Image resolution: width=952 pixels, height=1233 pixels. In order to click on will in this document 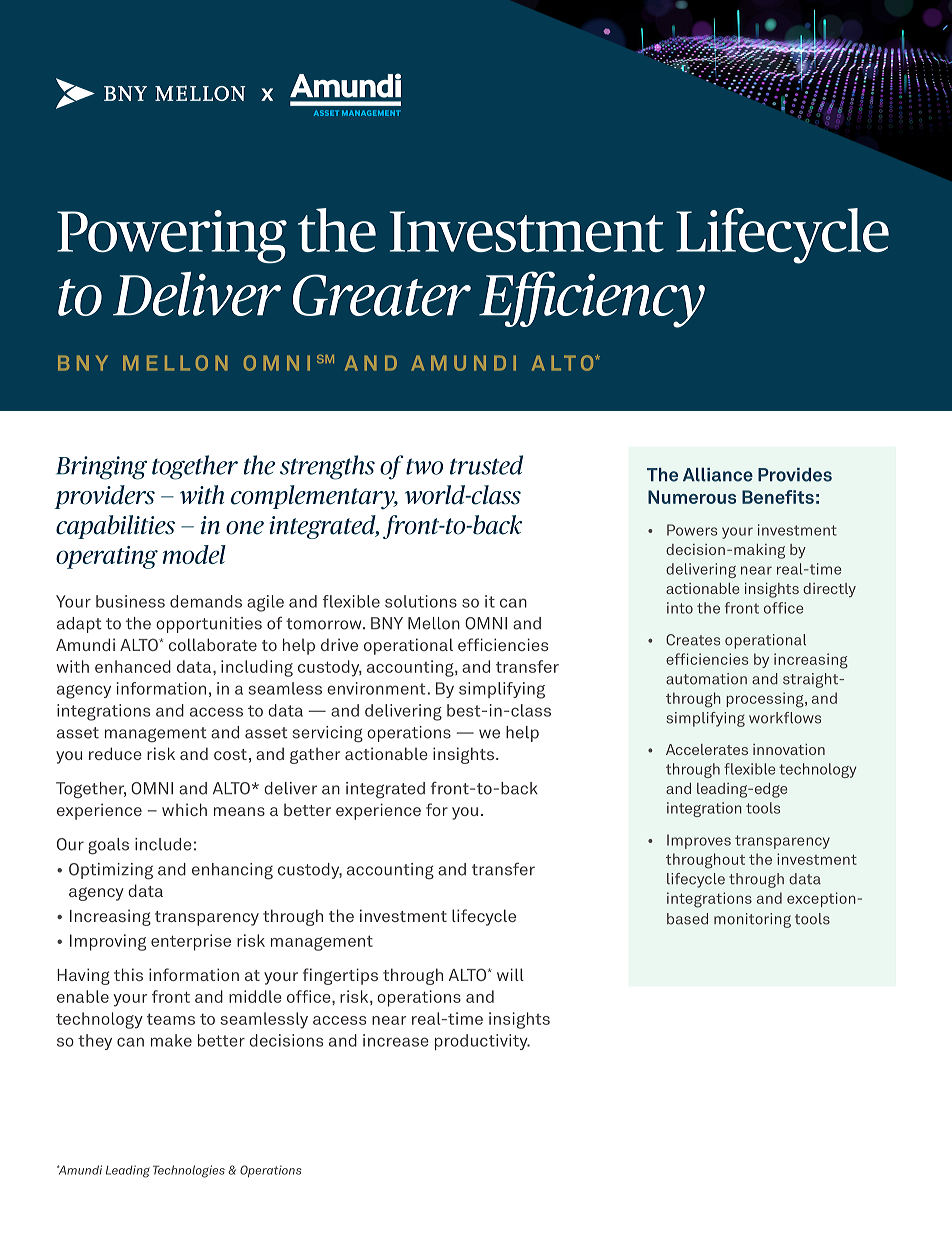, I will do `click(510, 974)`.
